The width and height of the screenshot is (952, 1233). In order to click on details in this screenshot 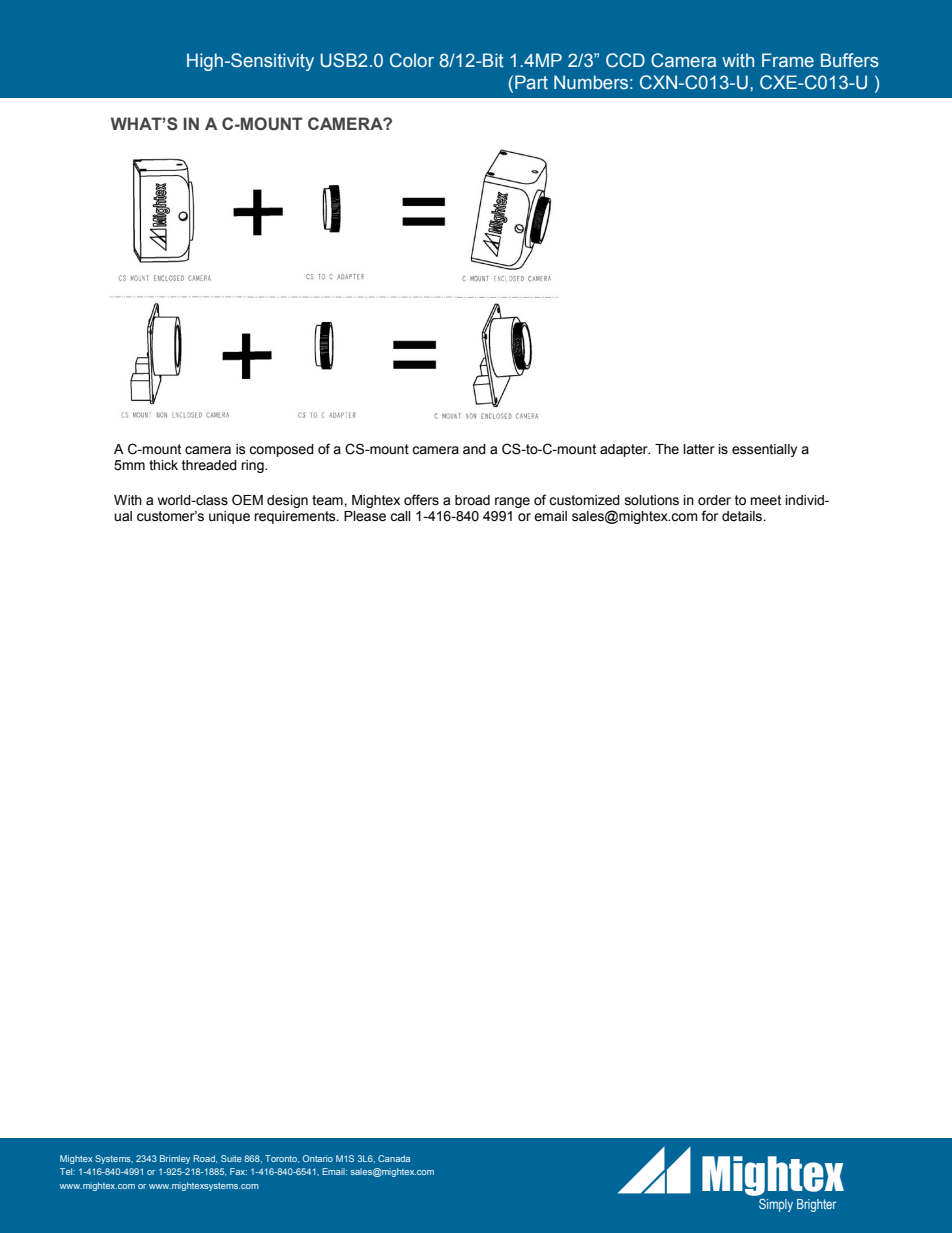, I will do `click(743, 516)`.
